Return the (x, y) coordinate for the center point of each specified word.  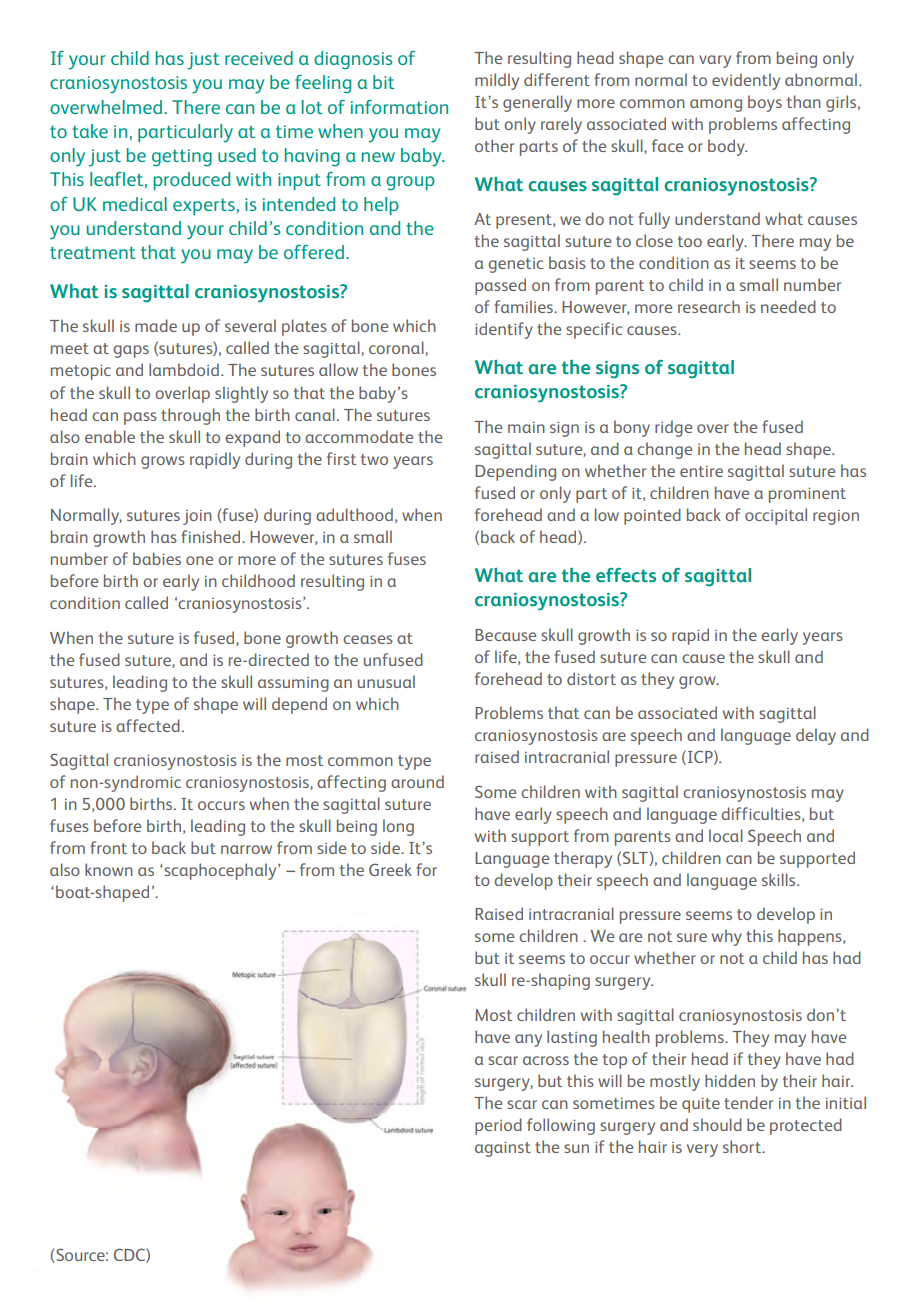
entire (701, 471)
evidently (746, 81)
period (498, 1126)
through (190, 416)
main (526, 427)
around (417, 781)
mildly (497, 81)
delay (816, 736)
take (90, 131)
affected (148, 725)
